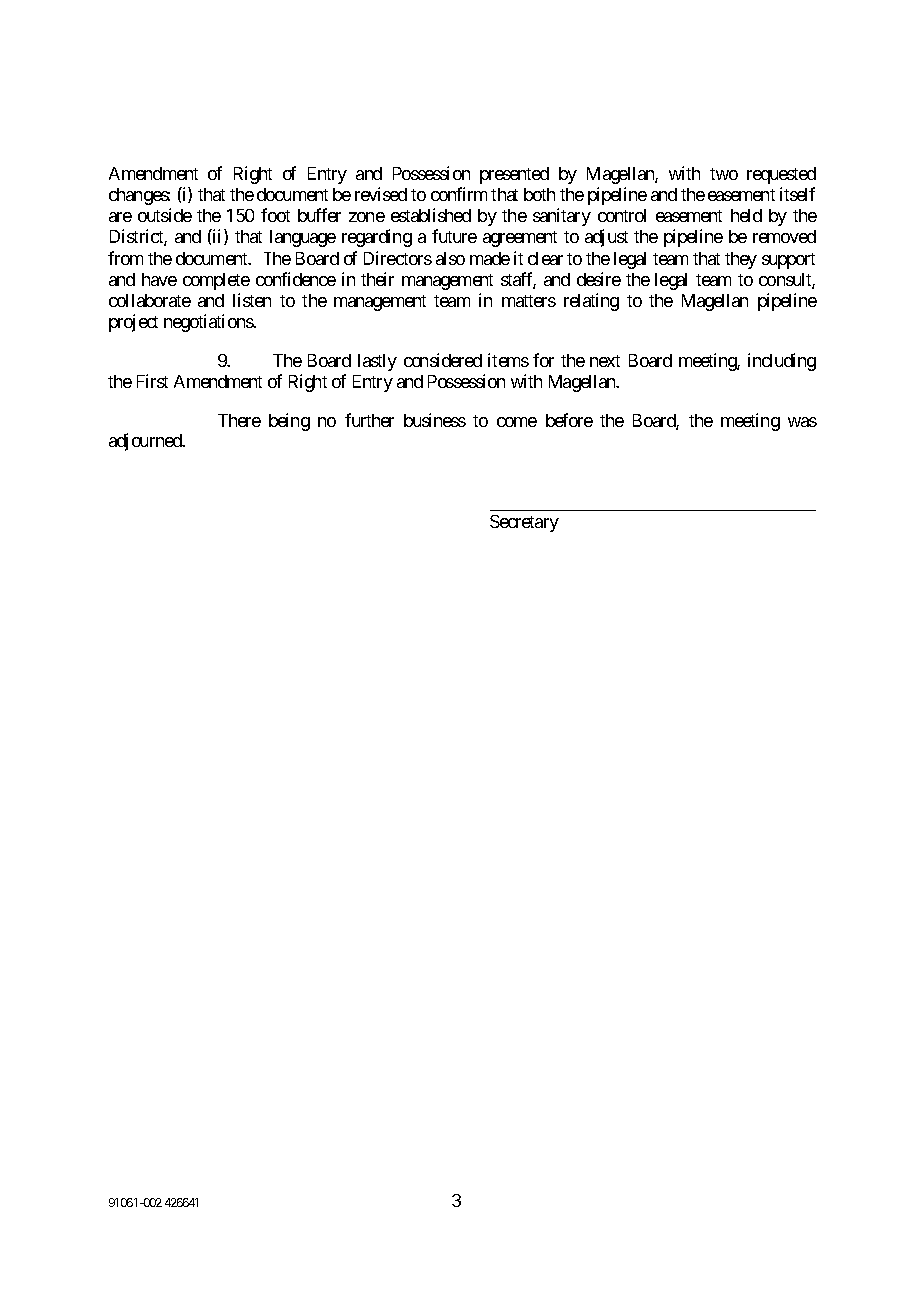  I want to click on complete, so click(216, 281).
